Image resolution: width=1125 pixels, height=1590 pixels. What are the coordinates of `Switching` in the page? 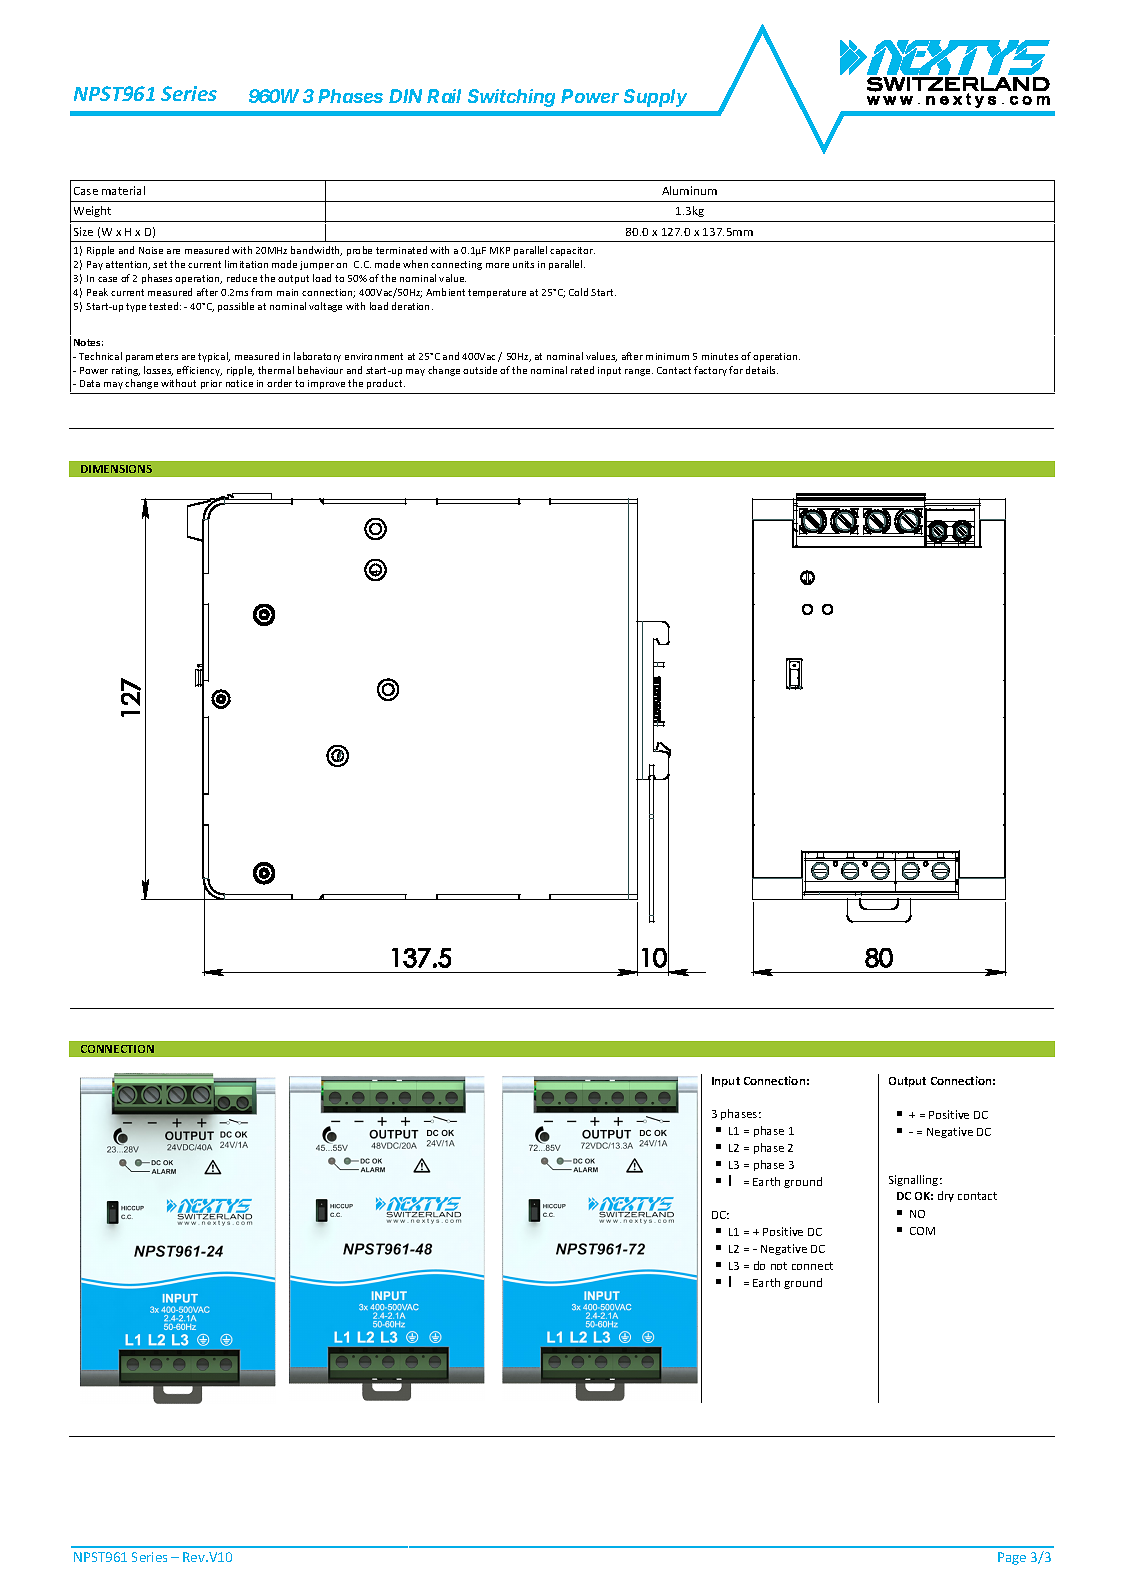 It's located at (511, 98).
